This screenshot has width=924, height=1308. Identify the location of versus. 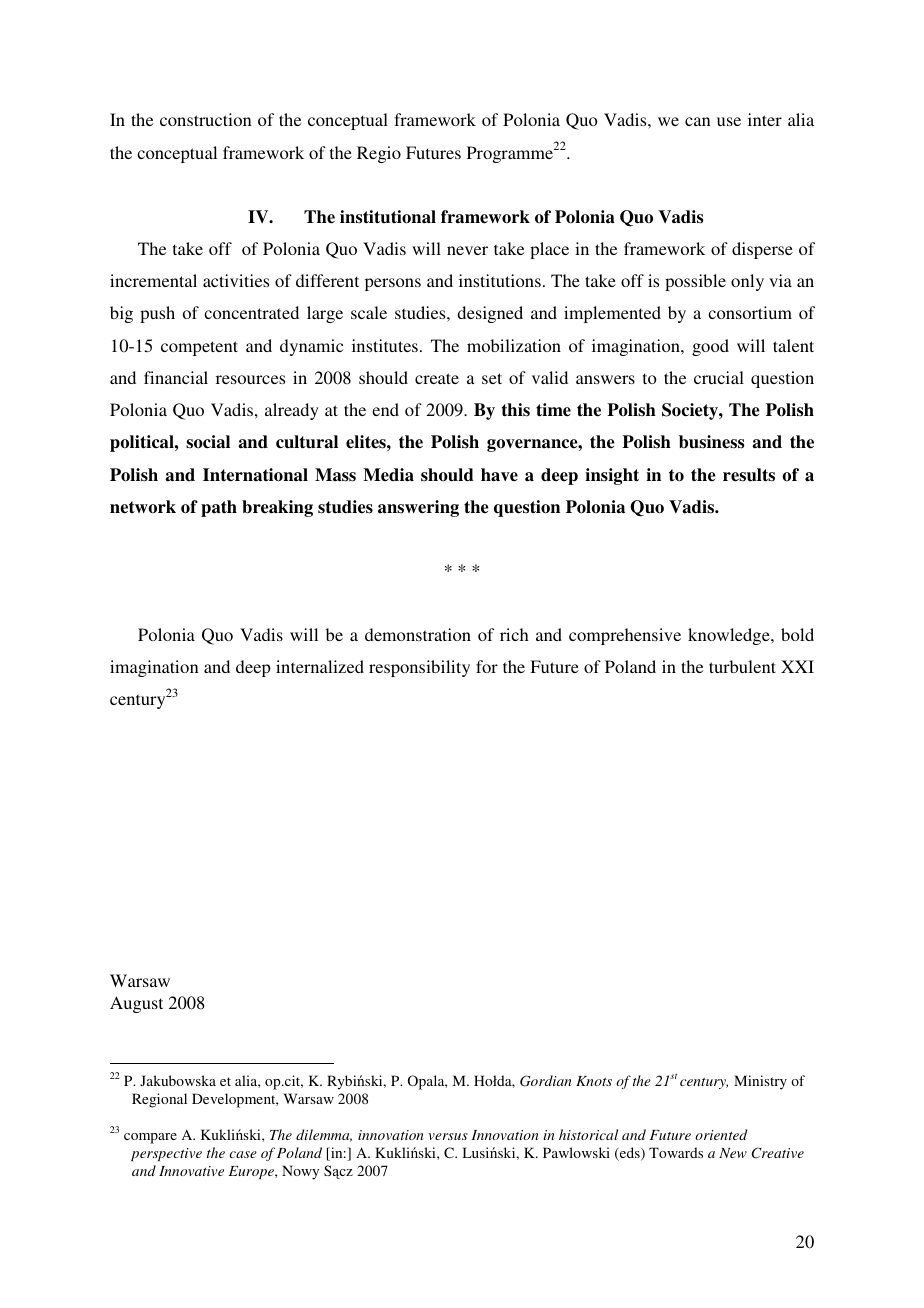
(448, 1136).
